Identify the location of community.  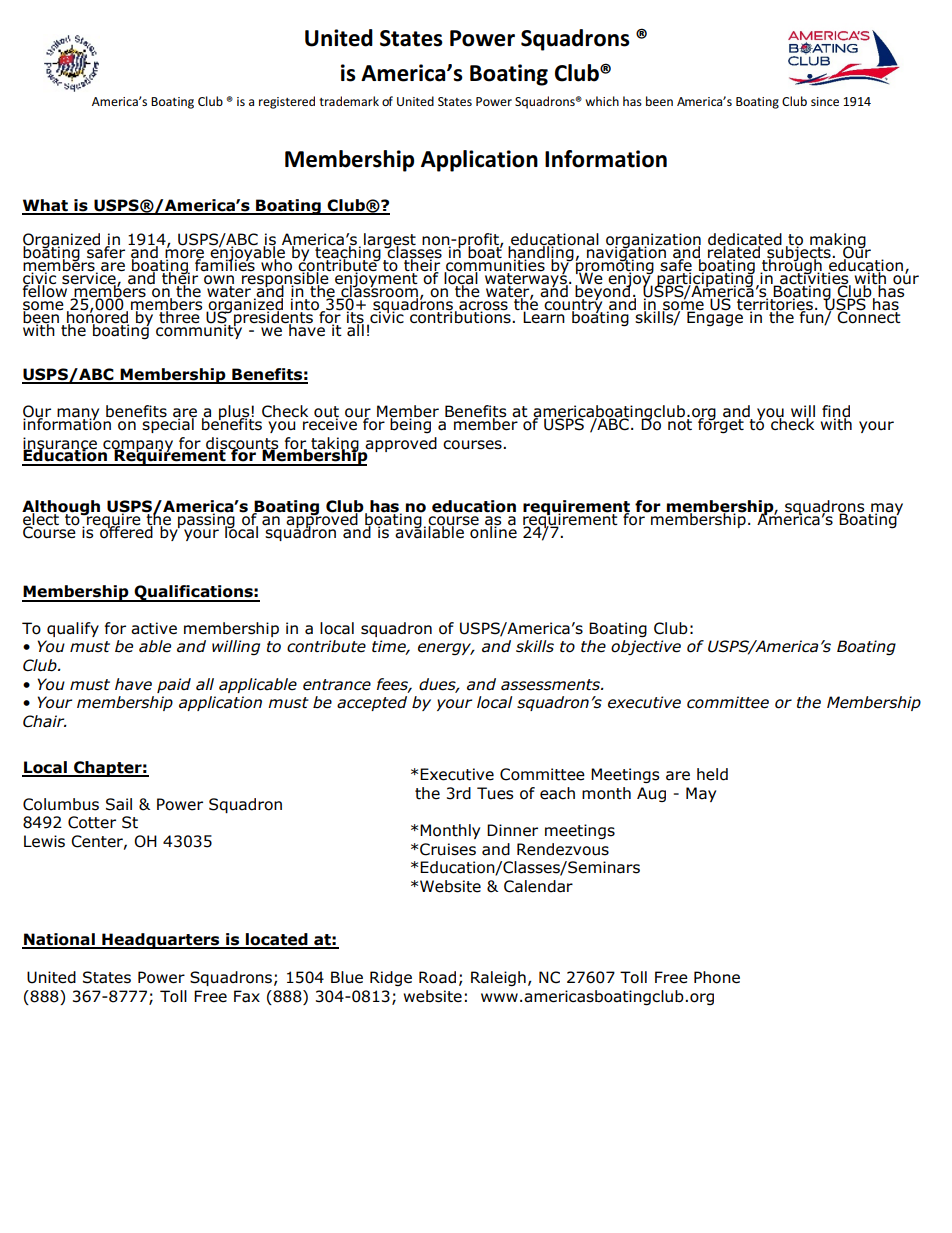
(200, 330).
